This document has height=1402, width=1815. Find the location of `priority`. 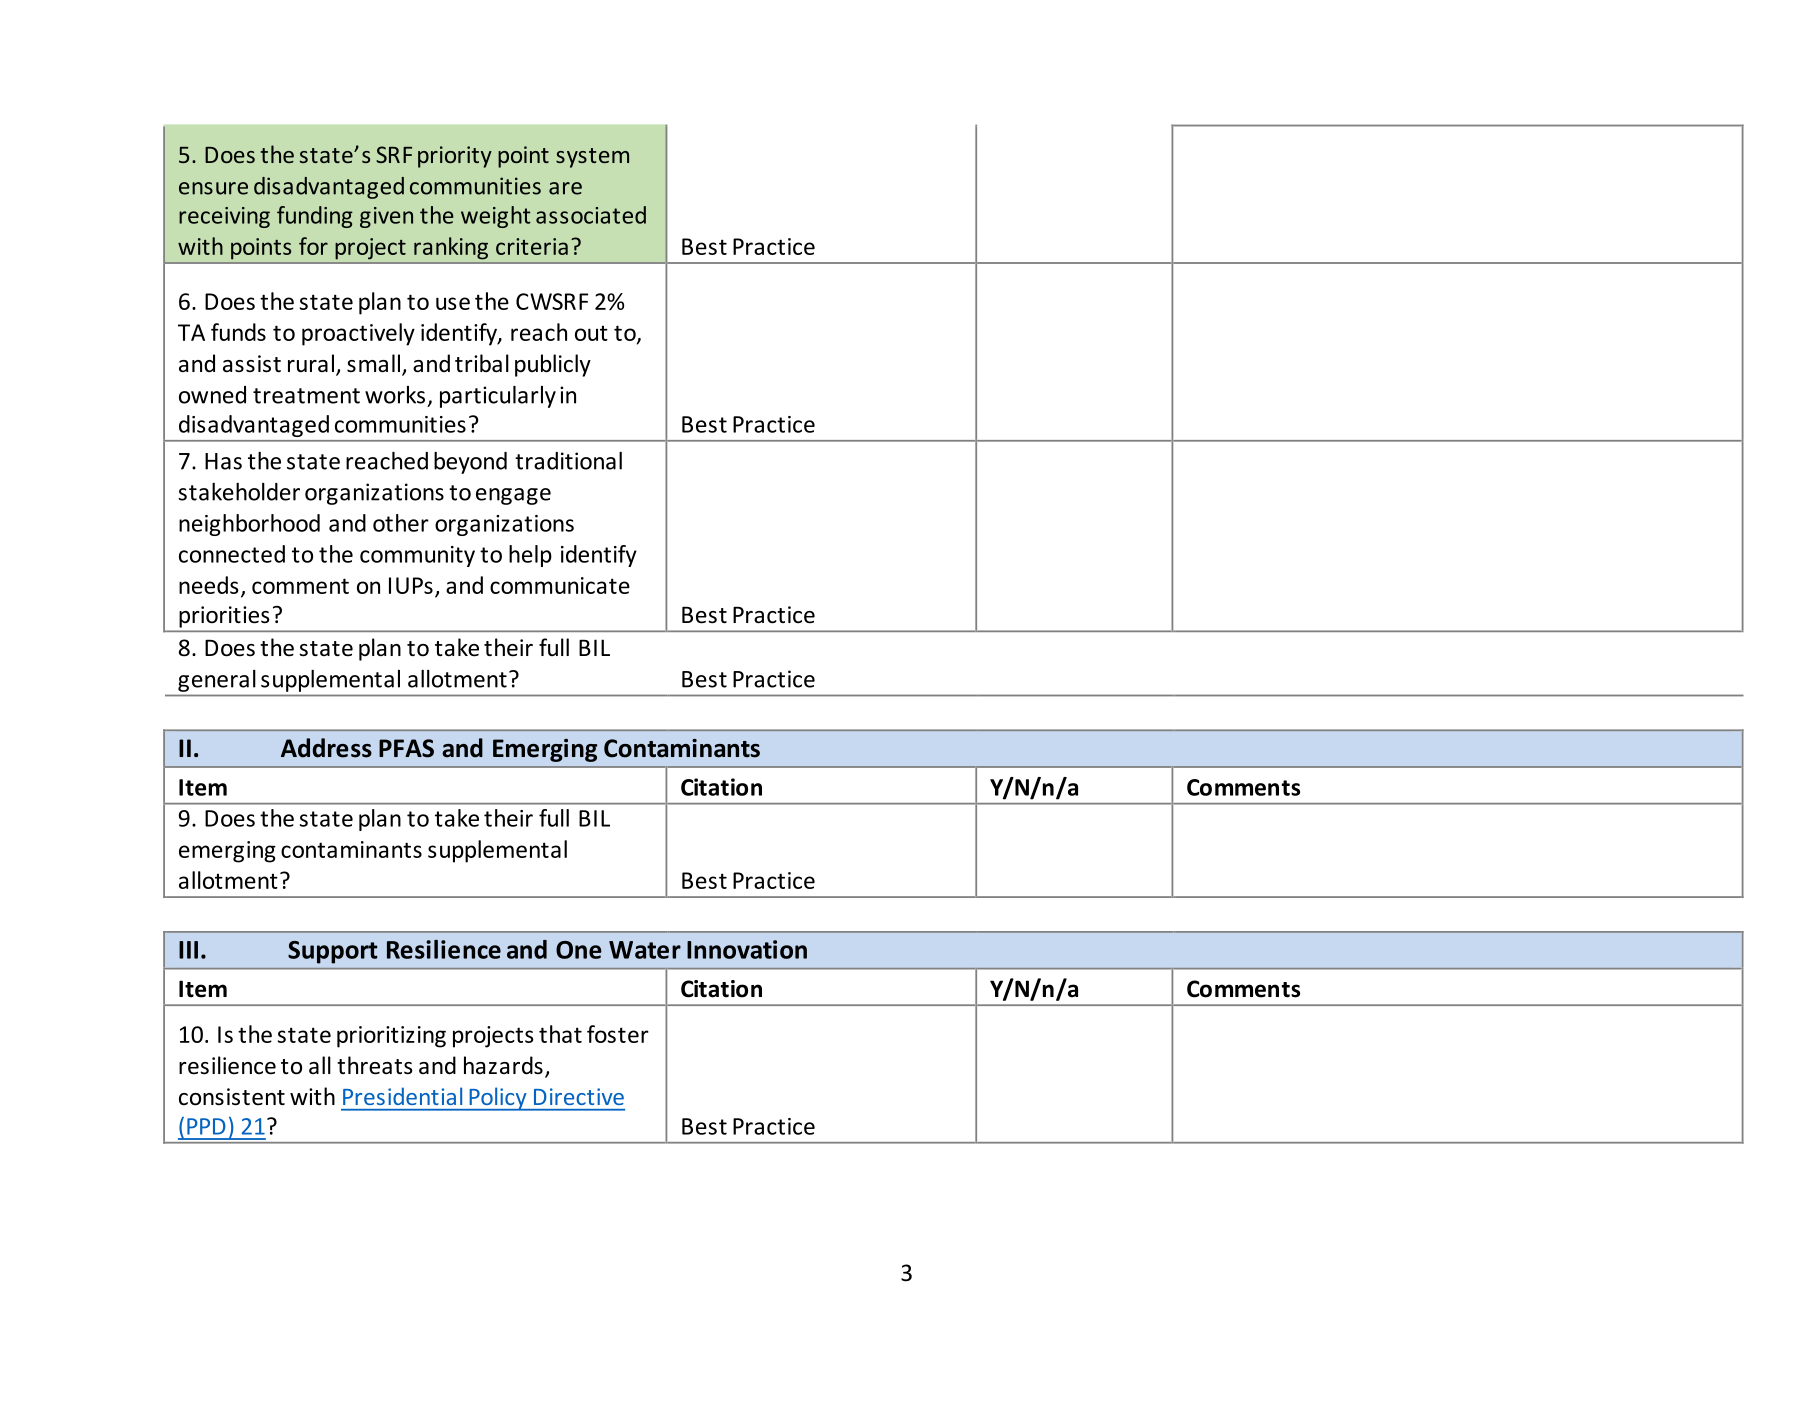

priority is located at coordinates (455, 157).
